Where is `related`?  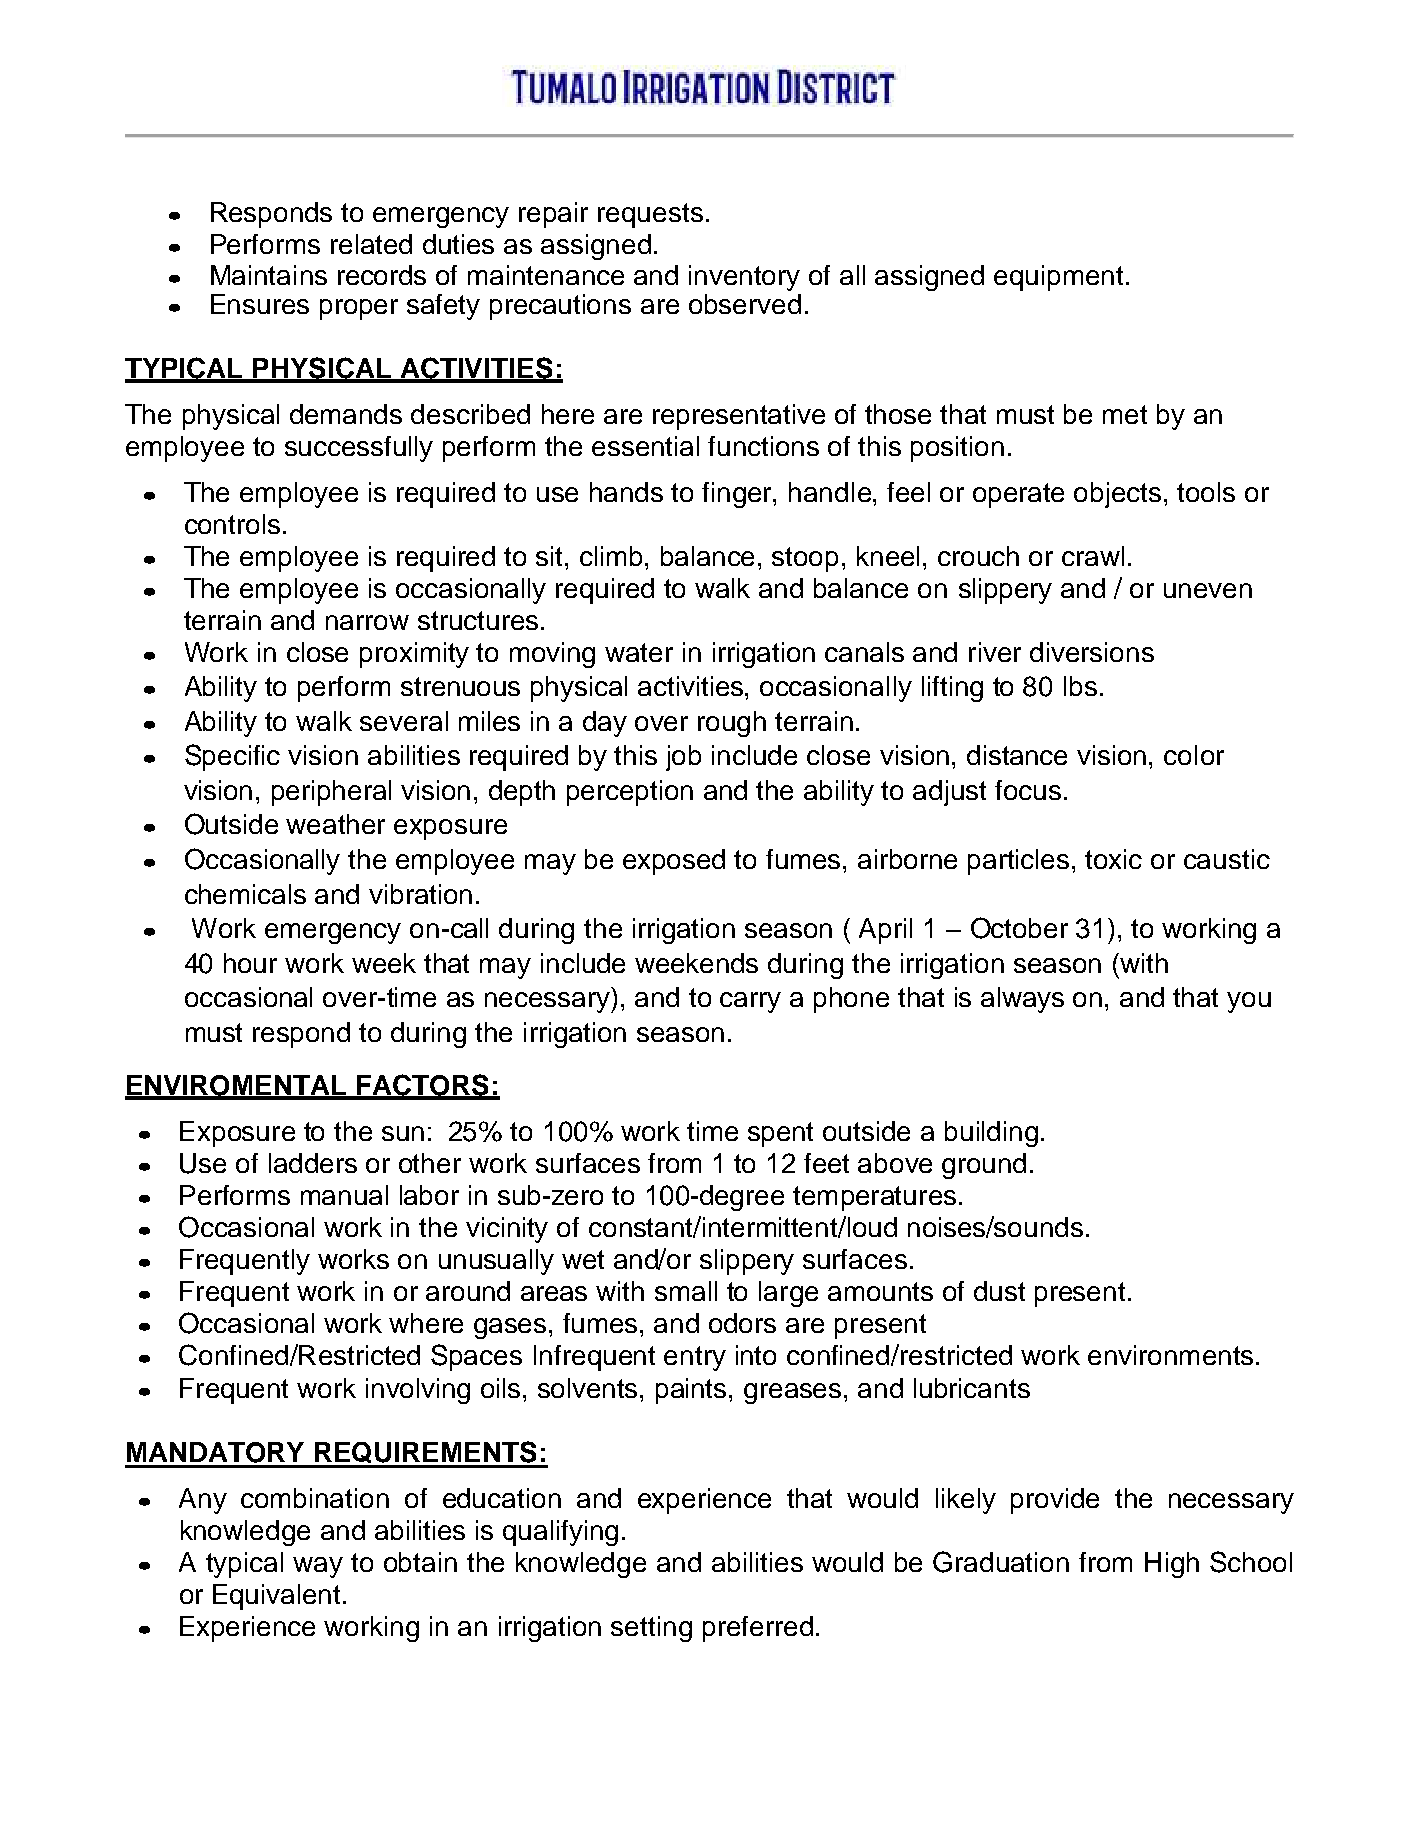
related is located at coordinates (371, 244).
